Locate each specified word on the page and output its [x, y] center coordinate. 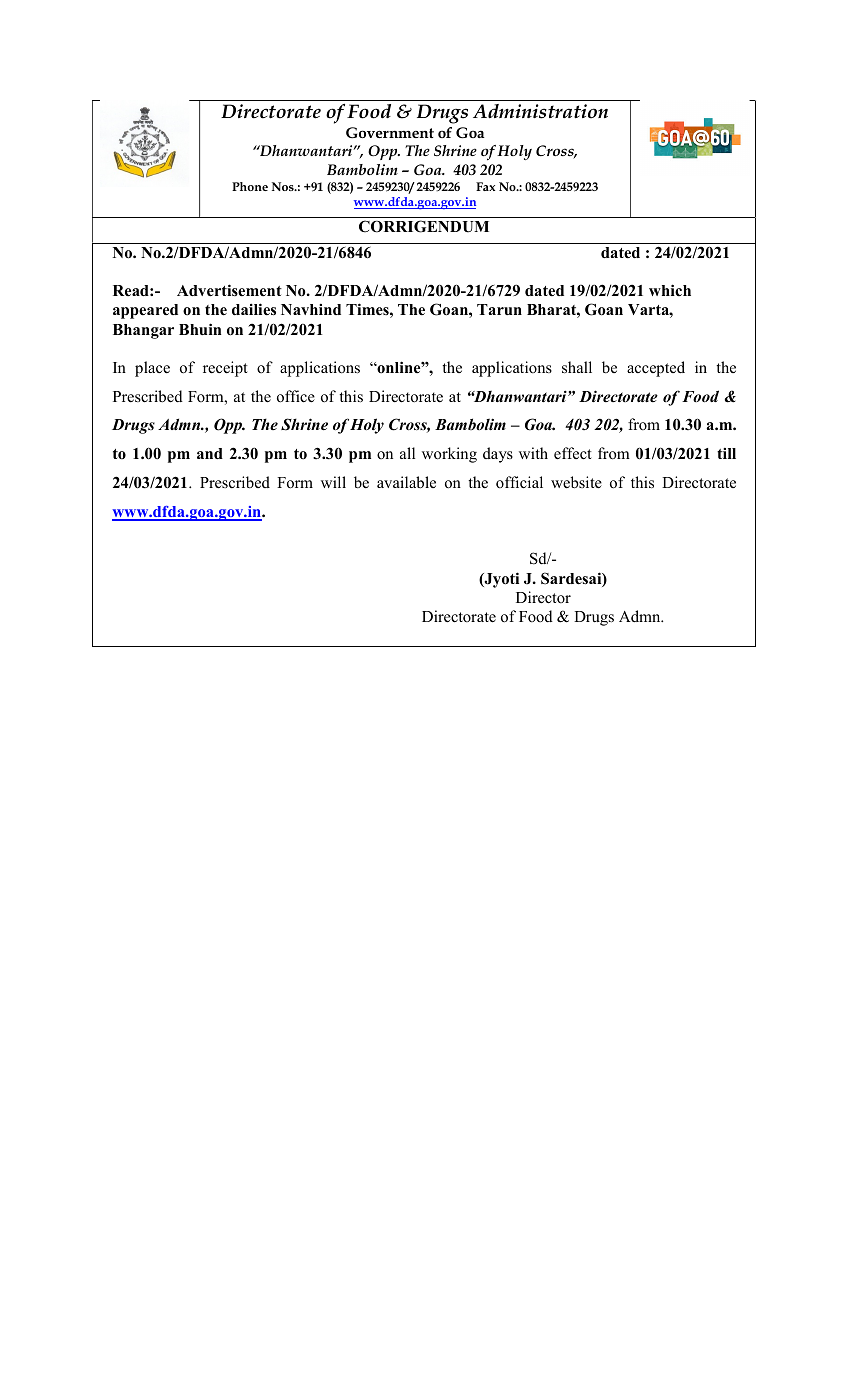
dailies [254, 309]
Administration [540, 111]
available [406, 482]
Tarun [499, 309]
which [670, 290]
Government [390, 132]
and [210, 453]
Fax [485, 186]
